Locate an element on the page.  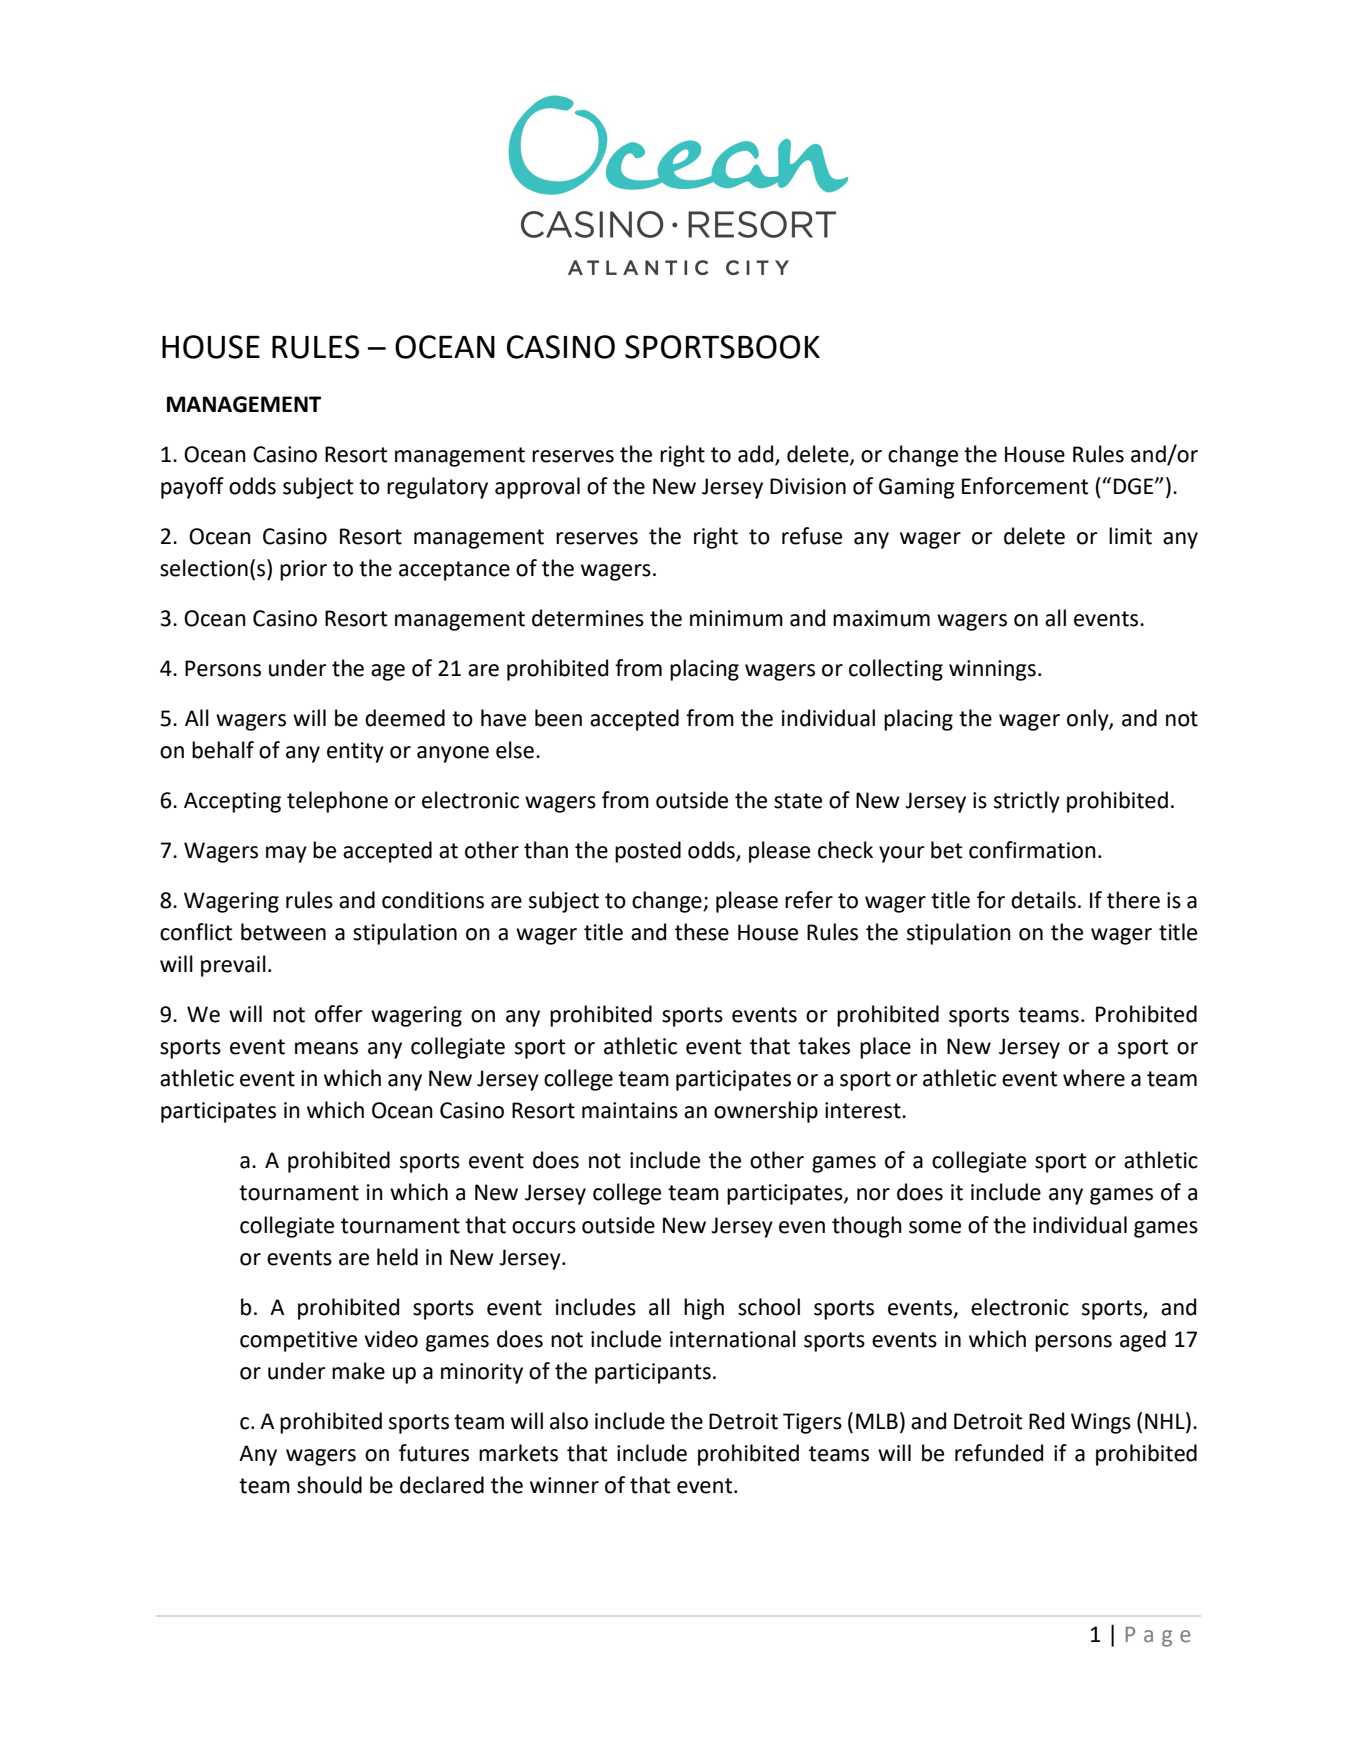
Page is located at coordinates (1158, 1637).
